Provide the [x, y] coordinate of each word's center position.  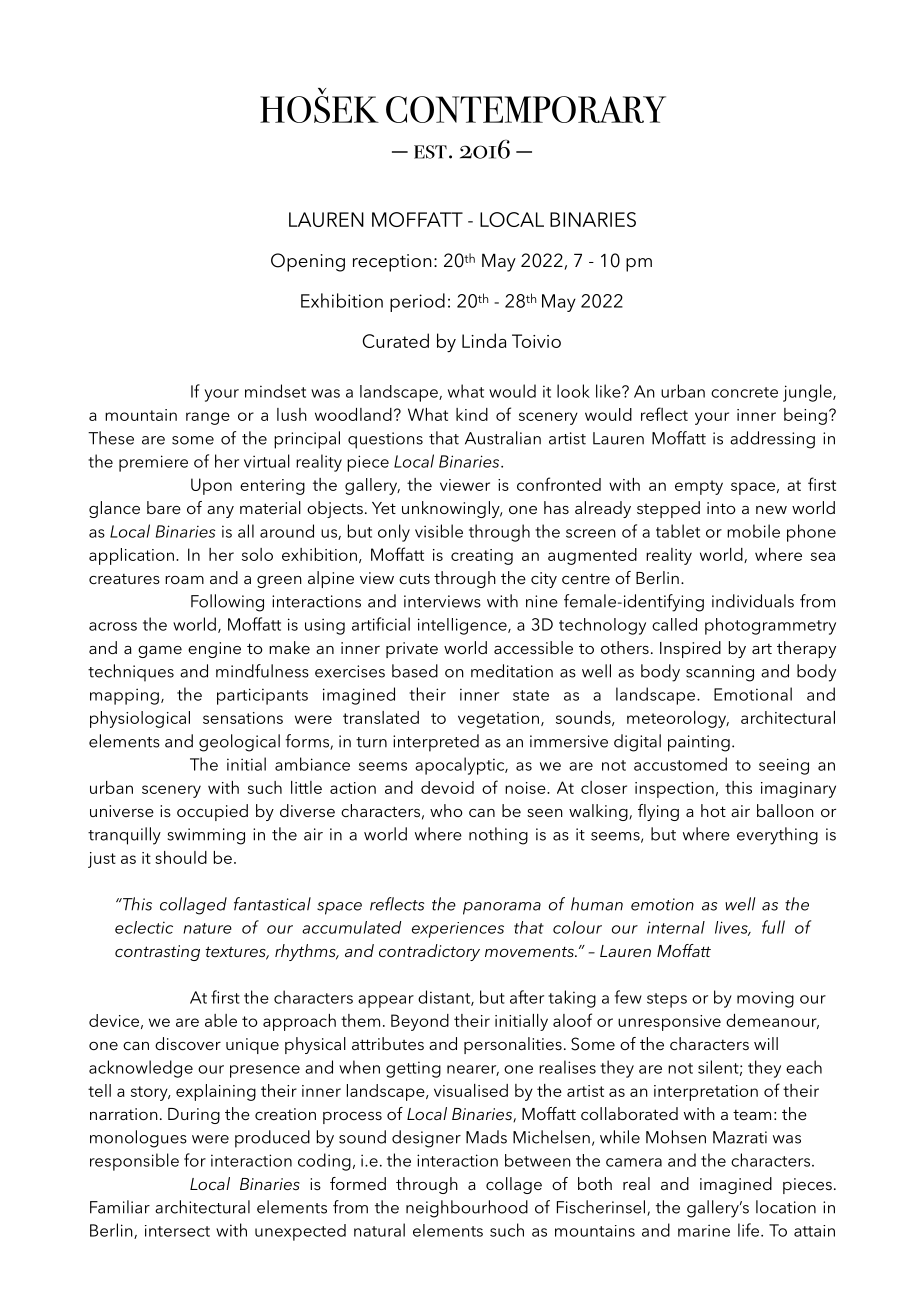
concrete [744, 392]
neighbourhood [467, 1209]
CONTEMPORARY [526, 109]
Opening [308, 262]
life [750, 1230]
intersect [177, 1231]
